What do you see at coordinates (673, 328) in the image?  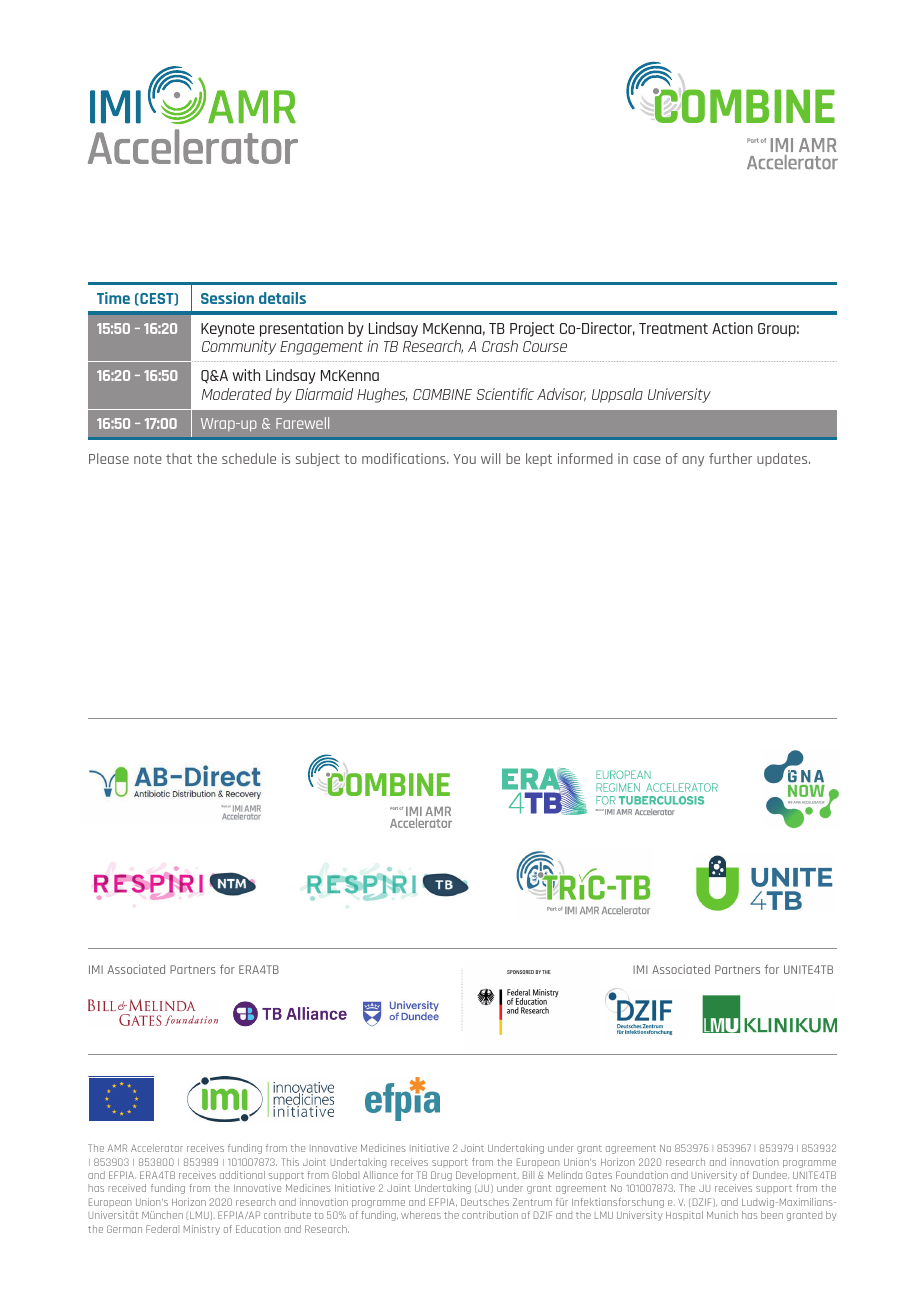 I see `Treatment` at bounding box center [673, 328].
